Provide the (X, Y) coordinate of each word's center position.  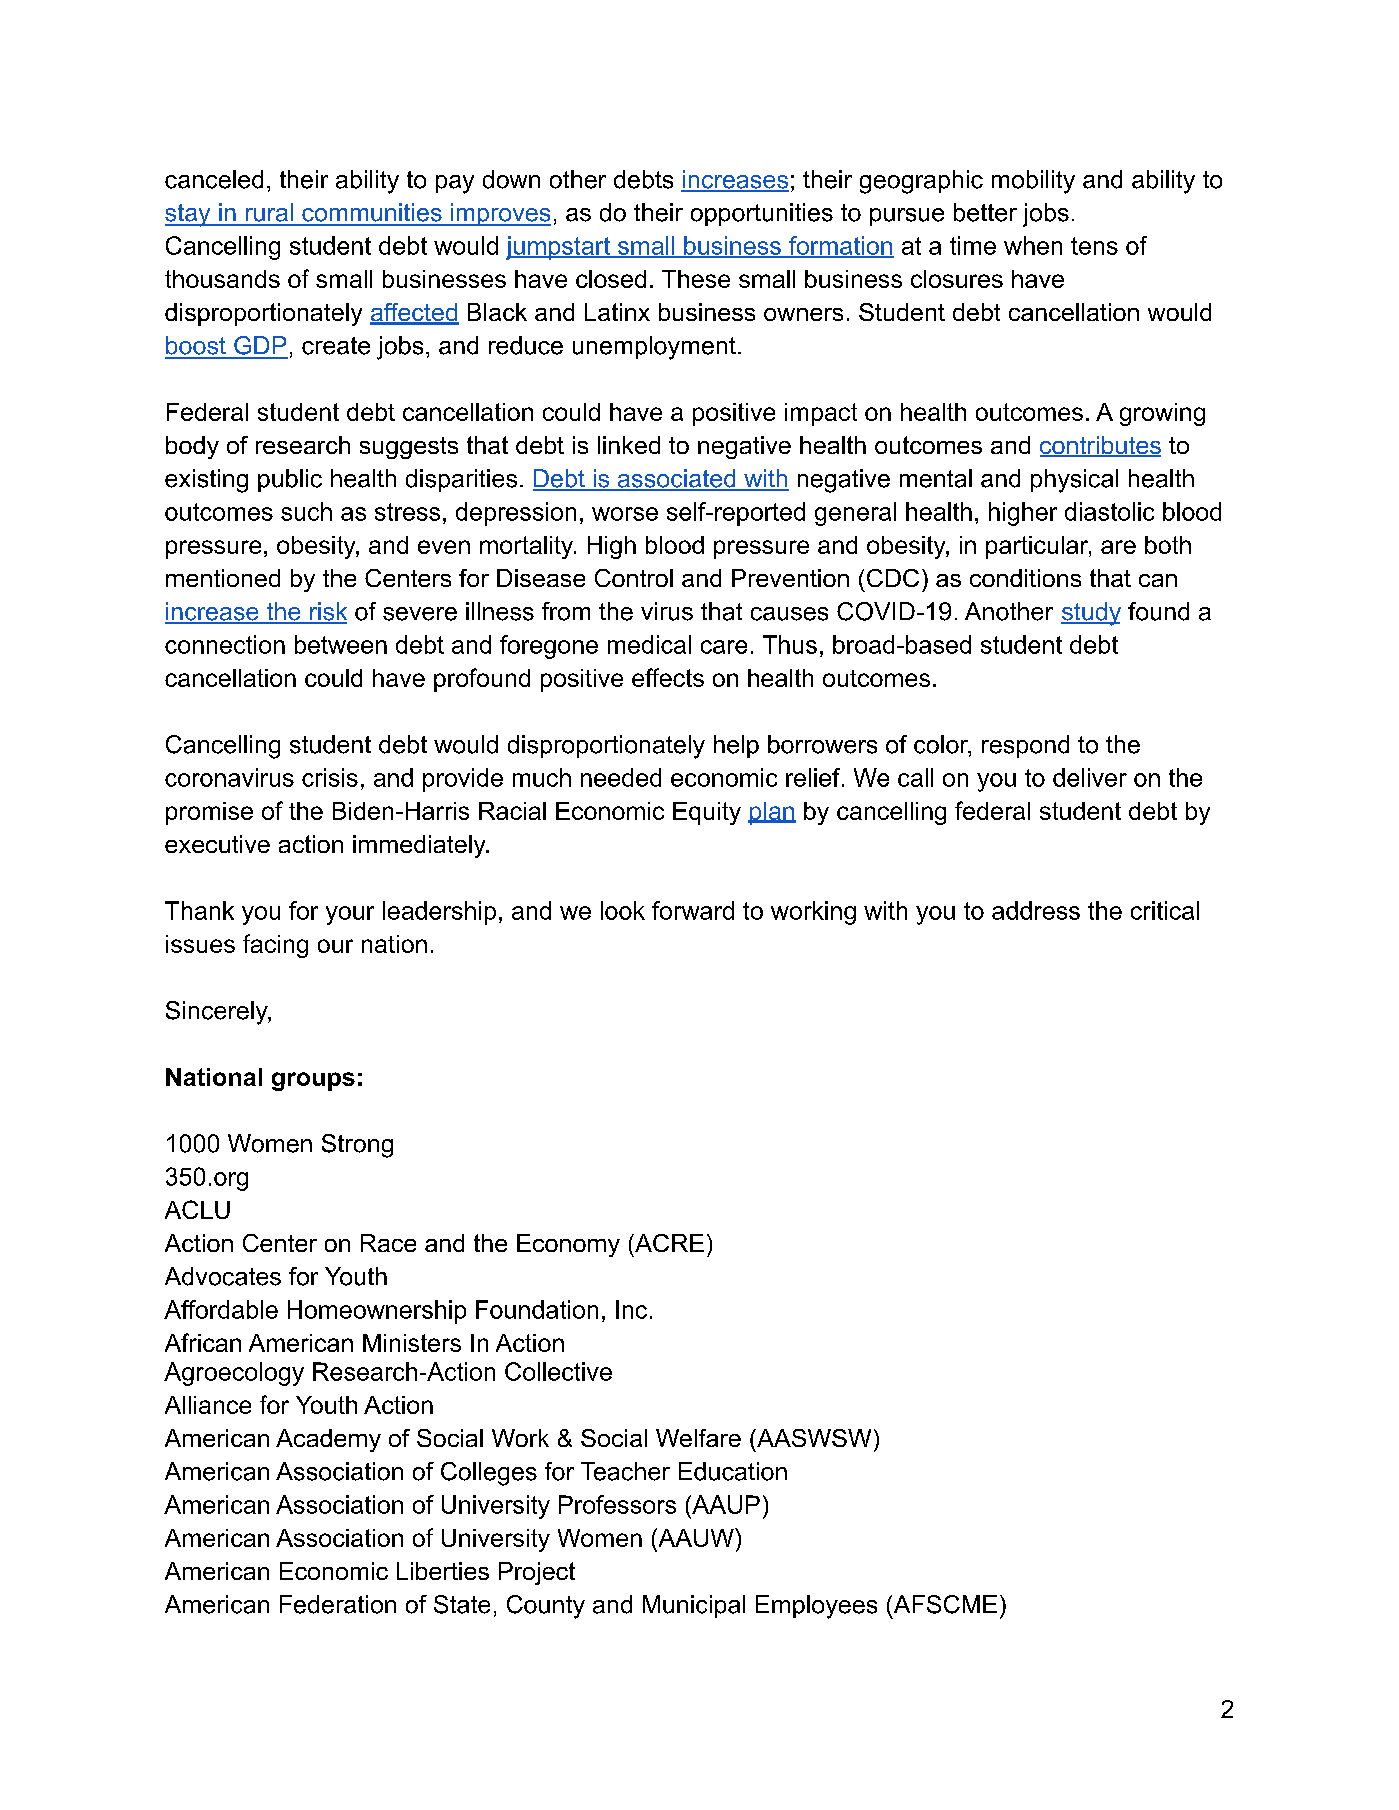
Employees (816, 1607)
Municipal (694, 1606)
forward (693, 910)
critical (1165, 910)
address (1036, 910)
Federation (338, 1604)
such (306, 511)
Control (634, 578)
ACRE (668, 1243)
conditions (1025, 578)
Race (388, 1243)
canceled (214, 179)
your (350, 915)
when (1033, 245)
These (696, 279)
